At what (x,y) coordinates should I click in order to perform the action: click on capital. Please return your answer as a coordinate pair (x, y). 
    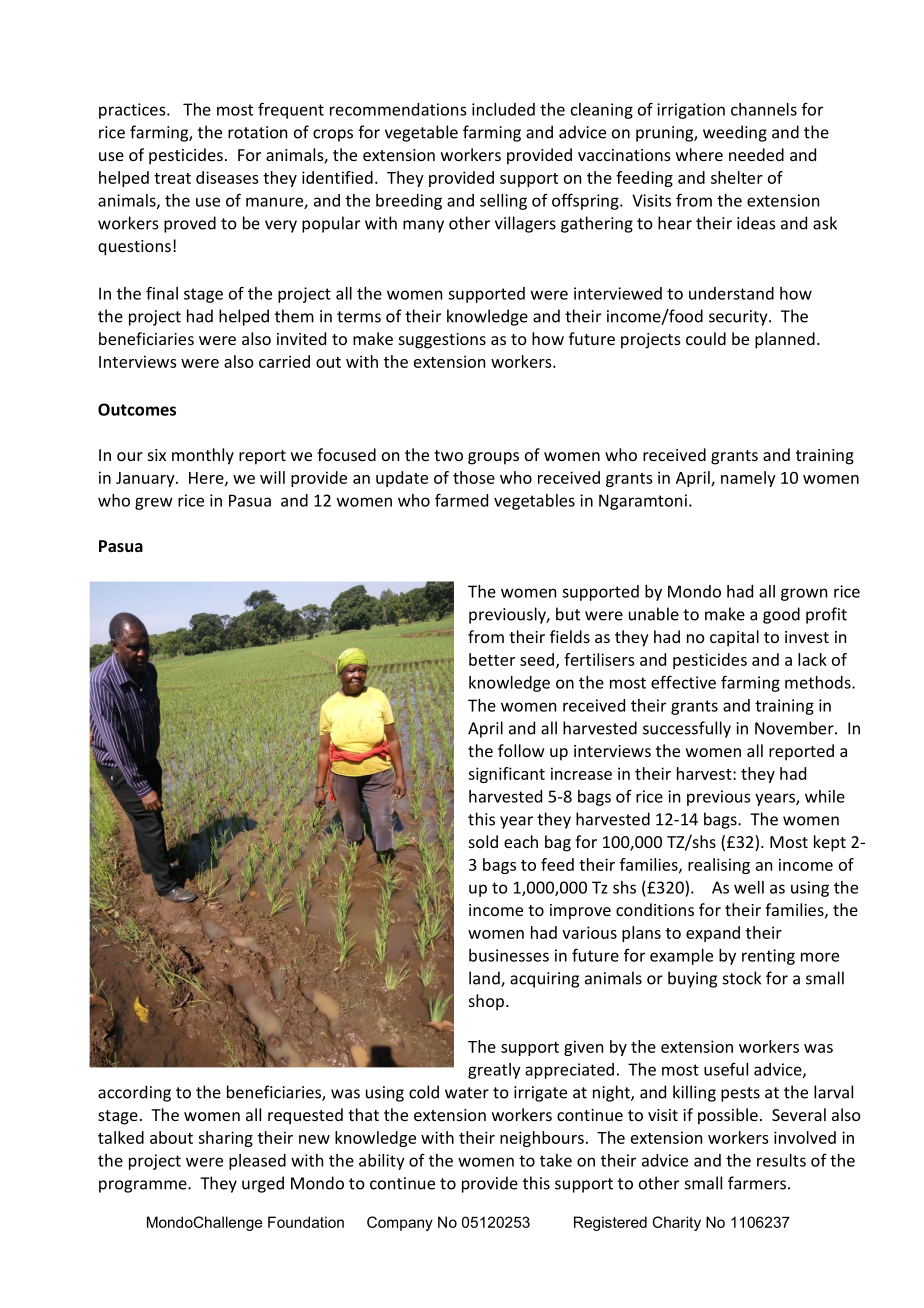
    Looking at the image, I should click on (734, 638).
